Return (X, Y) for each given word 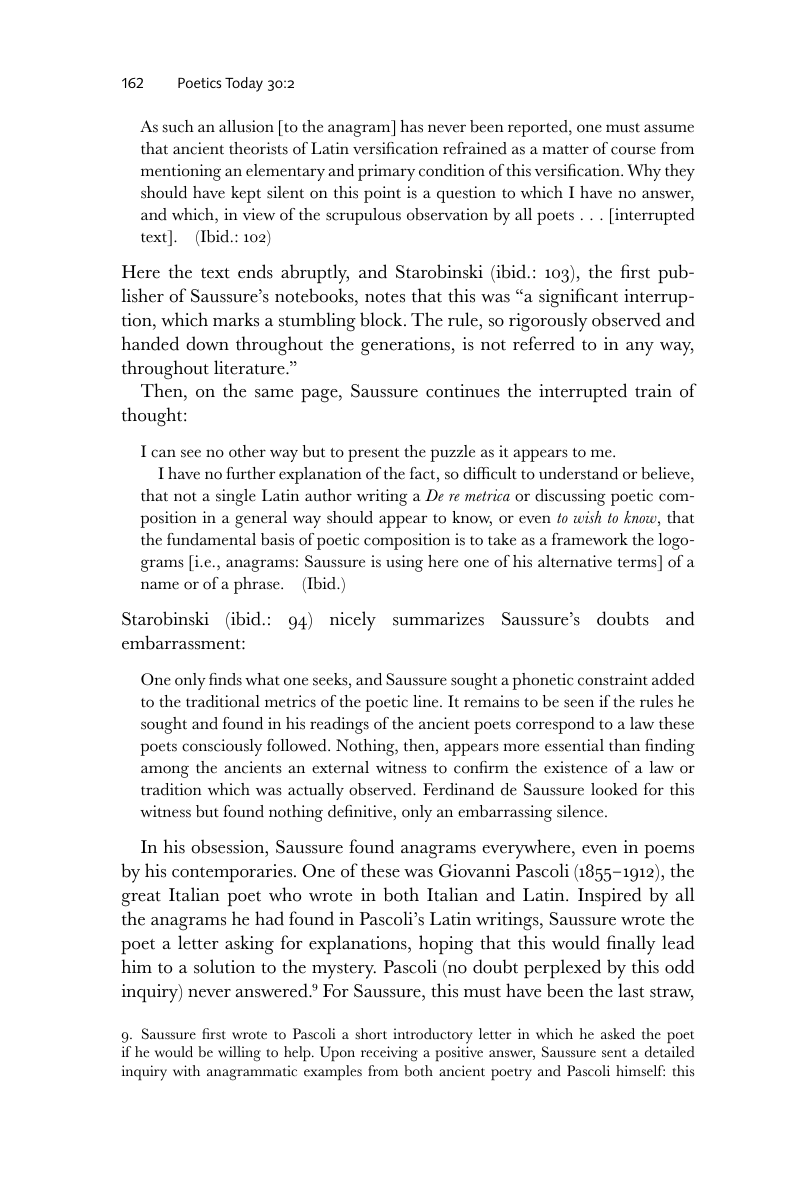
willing (239, 1054)
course (633, 150)
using (404, 563)
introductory (432, 1036)
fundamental (211, 539)
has (412, 126)
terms (638, 564)
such (178, 126)
